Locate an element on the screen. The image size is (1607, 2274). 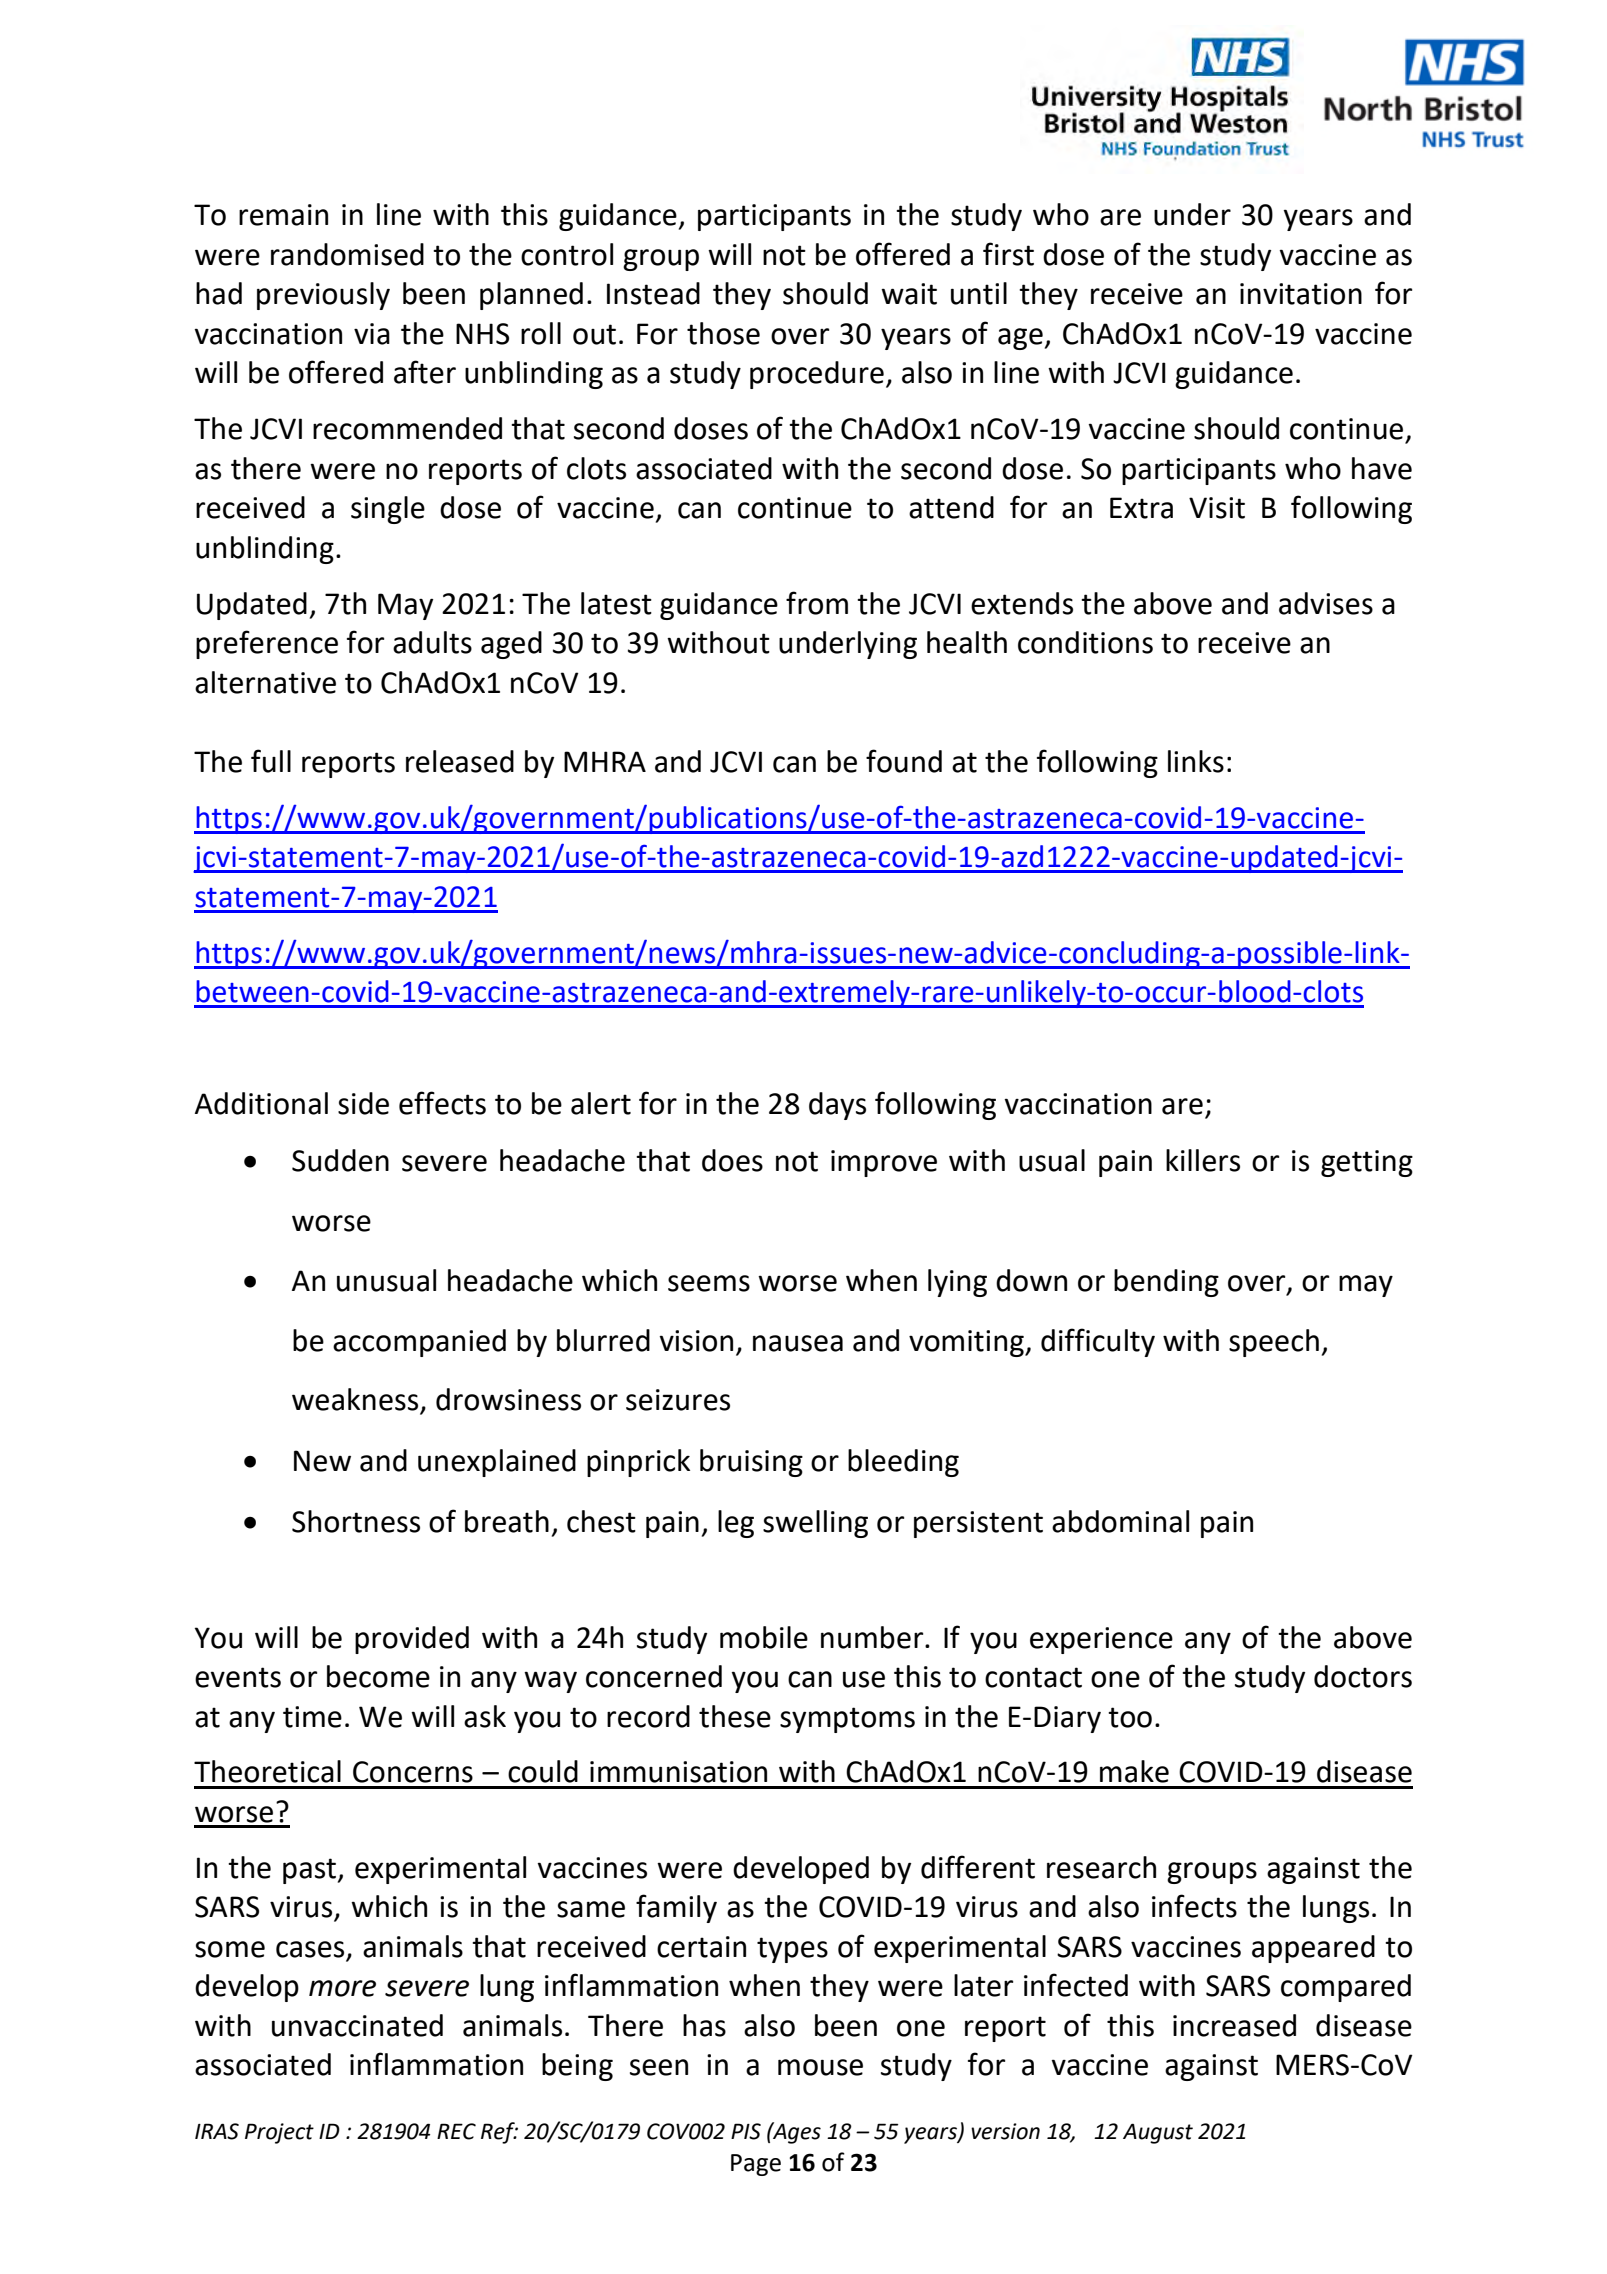
those is located at coordinates (723, 333).
